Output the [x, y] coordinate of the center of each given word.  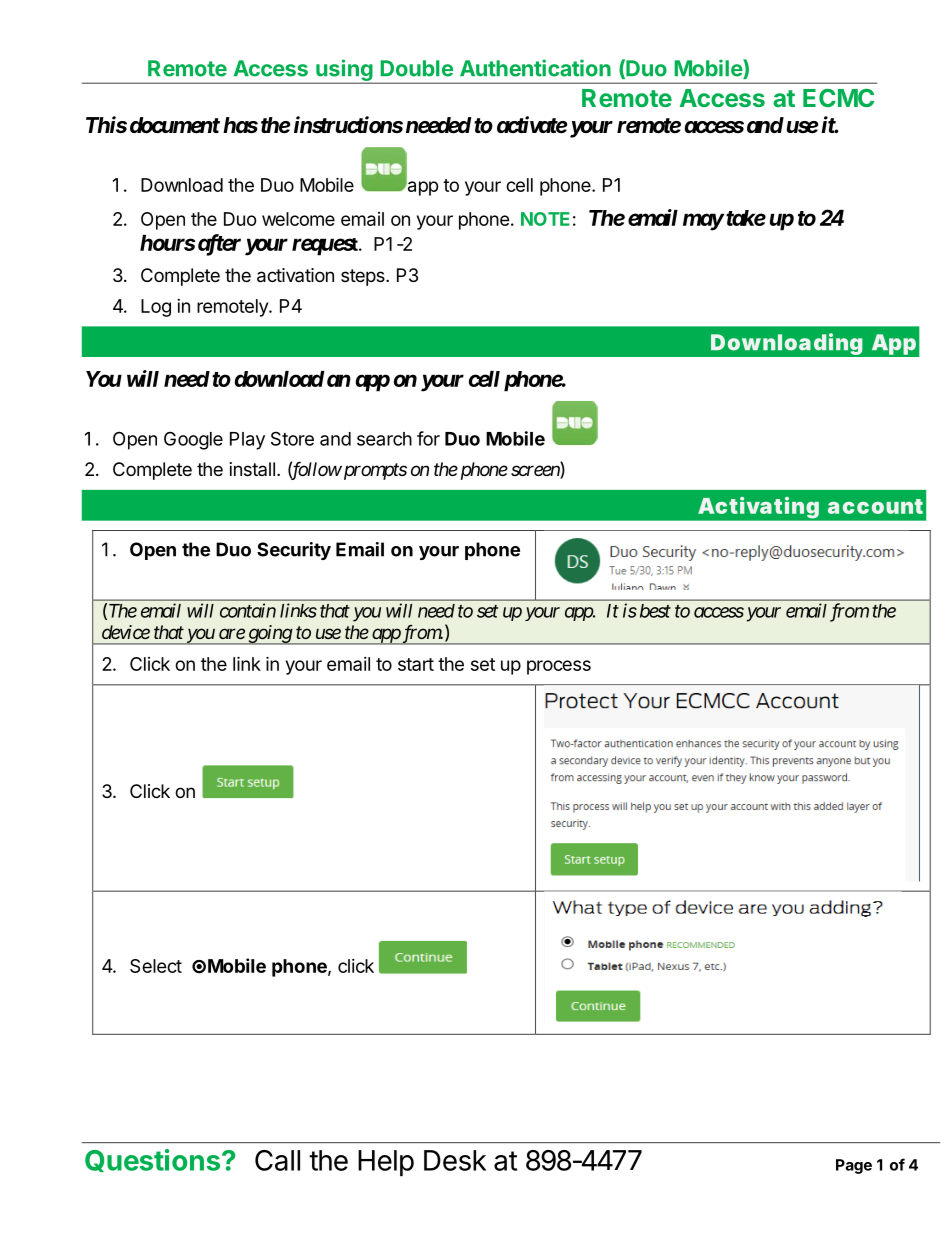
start [416, 664]
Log [156, 308]
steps [364, 277]
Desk [455, 1160]
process [559, 667]
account [875, 506]
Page [854, 1166]
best [655, 611]
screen [536, 472]
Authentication [535, 68]
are [232, 633]
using [344, 71]
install [252, 469]
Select [156, 966]
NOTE [545, 219]
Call [277, 1160]
